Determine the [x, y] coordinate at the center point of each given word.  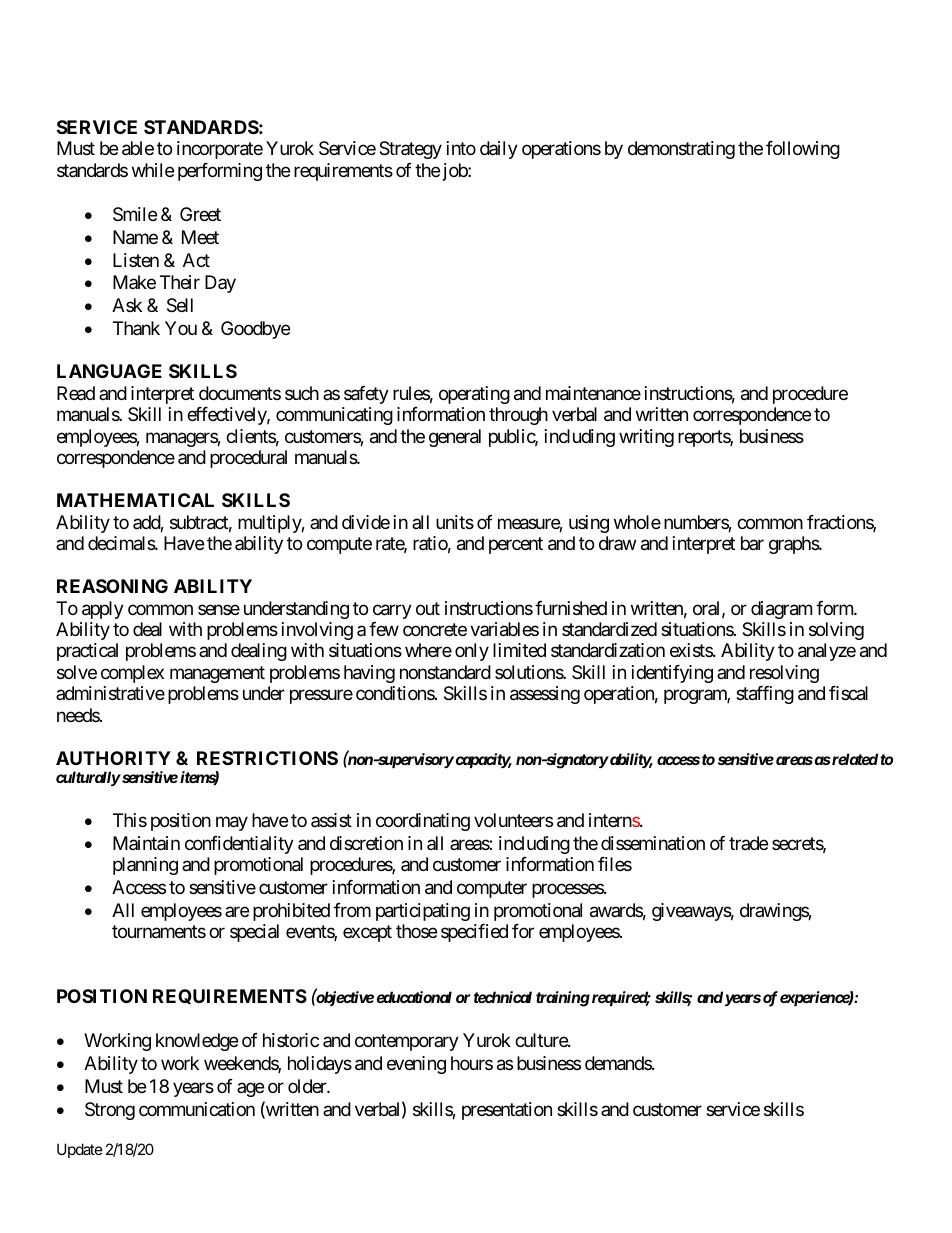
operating [474, 395]
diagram [781, 610]
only [472, 652]
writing [646, 438]
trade [748, 843]
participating [423, 912]
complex [132, 674]
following [803, 150]
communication [197, 1109]
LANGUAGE [109, 371]
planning [145, 866]
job [456, 172]
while [153, 170]
